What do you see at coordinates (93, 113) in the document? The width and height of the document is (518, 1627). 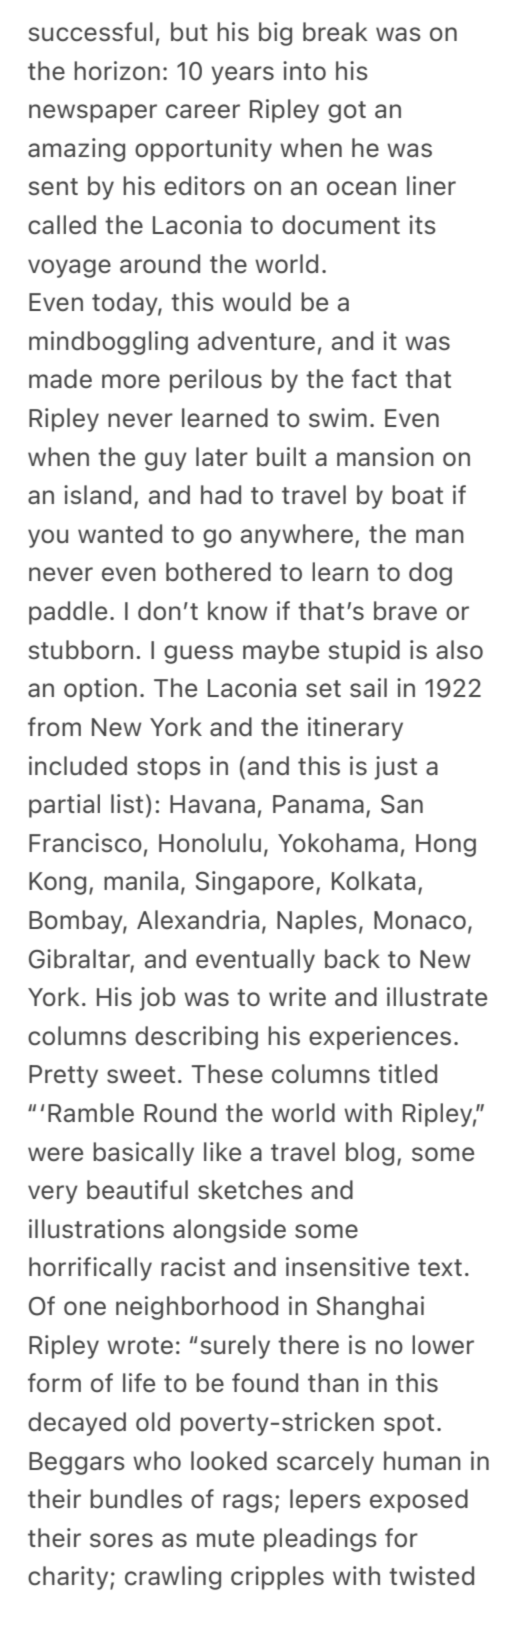 I see `newspaper` at bounding box center [93, 113].
